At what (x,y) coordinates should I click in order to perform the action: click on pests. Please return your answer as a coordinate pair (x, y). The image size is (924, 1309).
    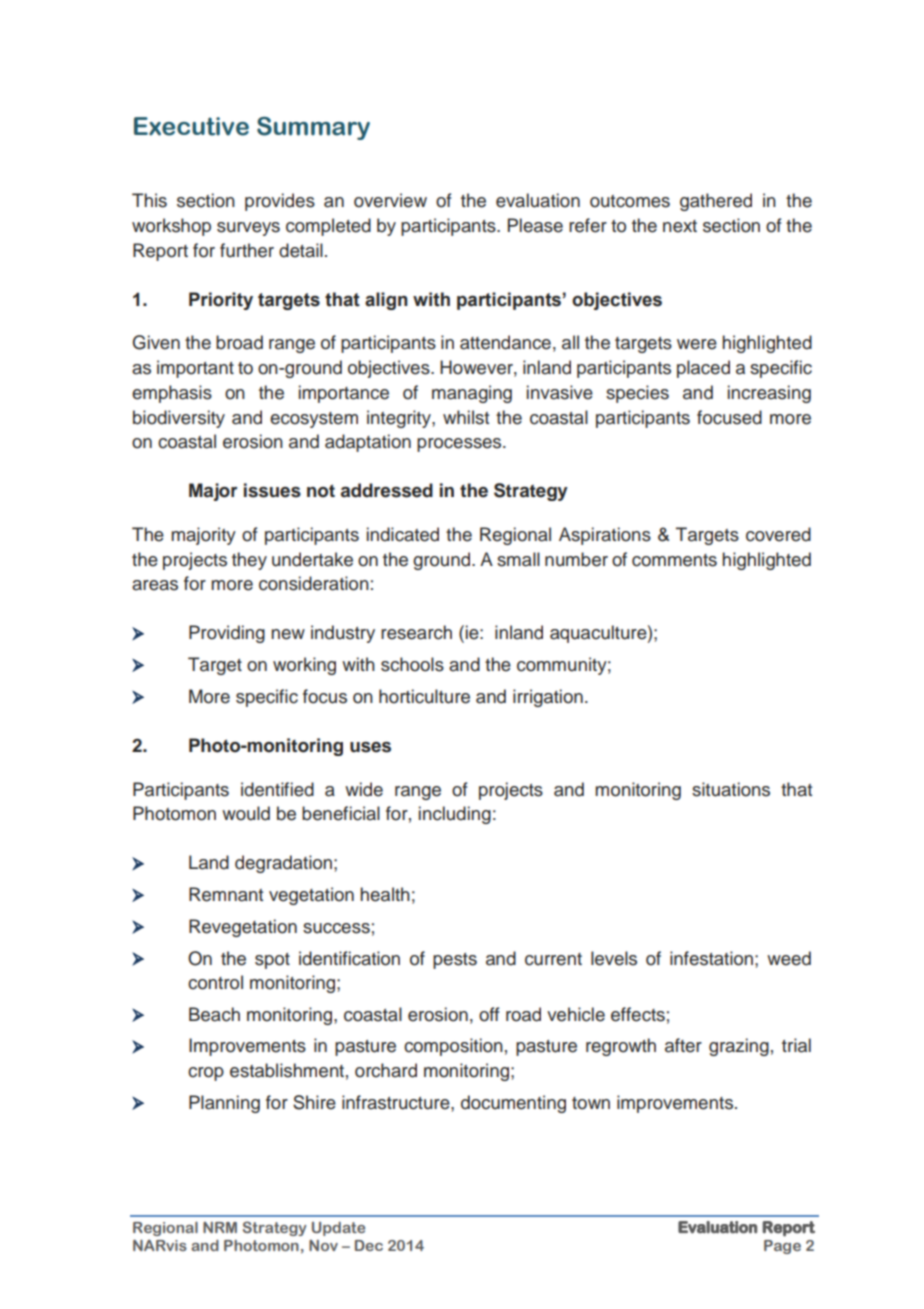
    Looking at the image, I should click on (455, 961).
